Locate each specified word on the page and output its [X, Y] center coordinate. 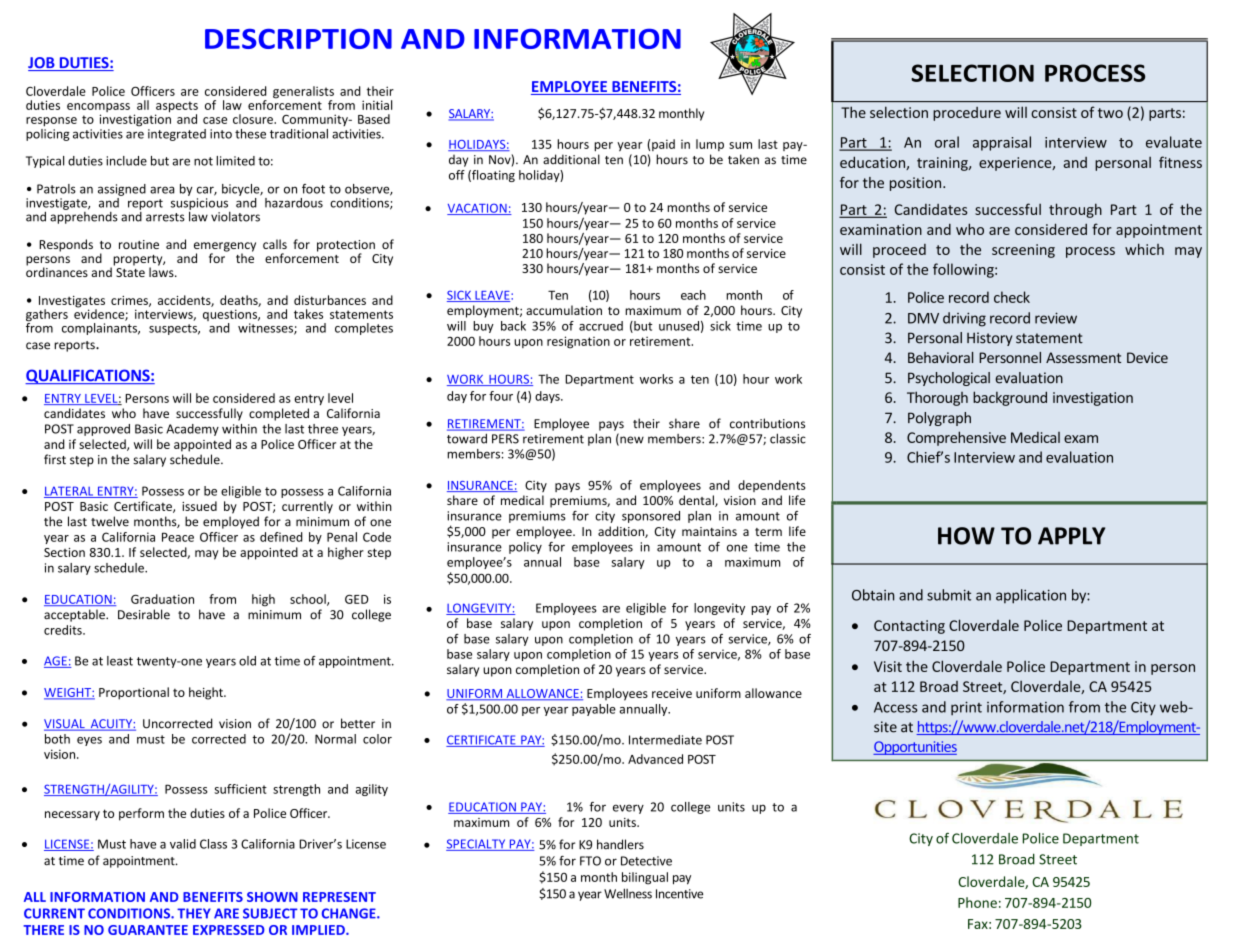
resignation [578, 342]
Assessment [1083, 357]
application [1031, 596]
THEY [194, 913]
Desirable [144, 614]
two [1110, 113]
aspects [176, 108]
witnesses [266, 329]
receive [672, 693]
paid [663, 145]
